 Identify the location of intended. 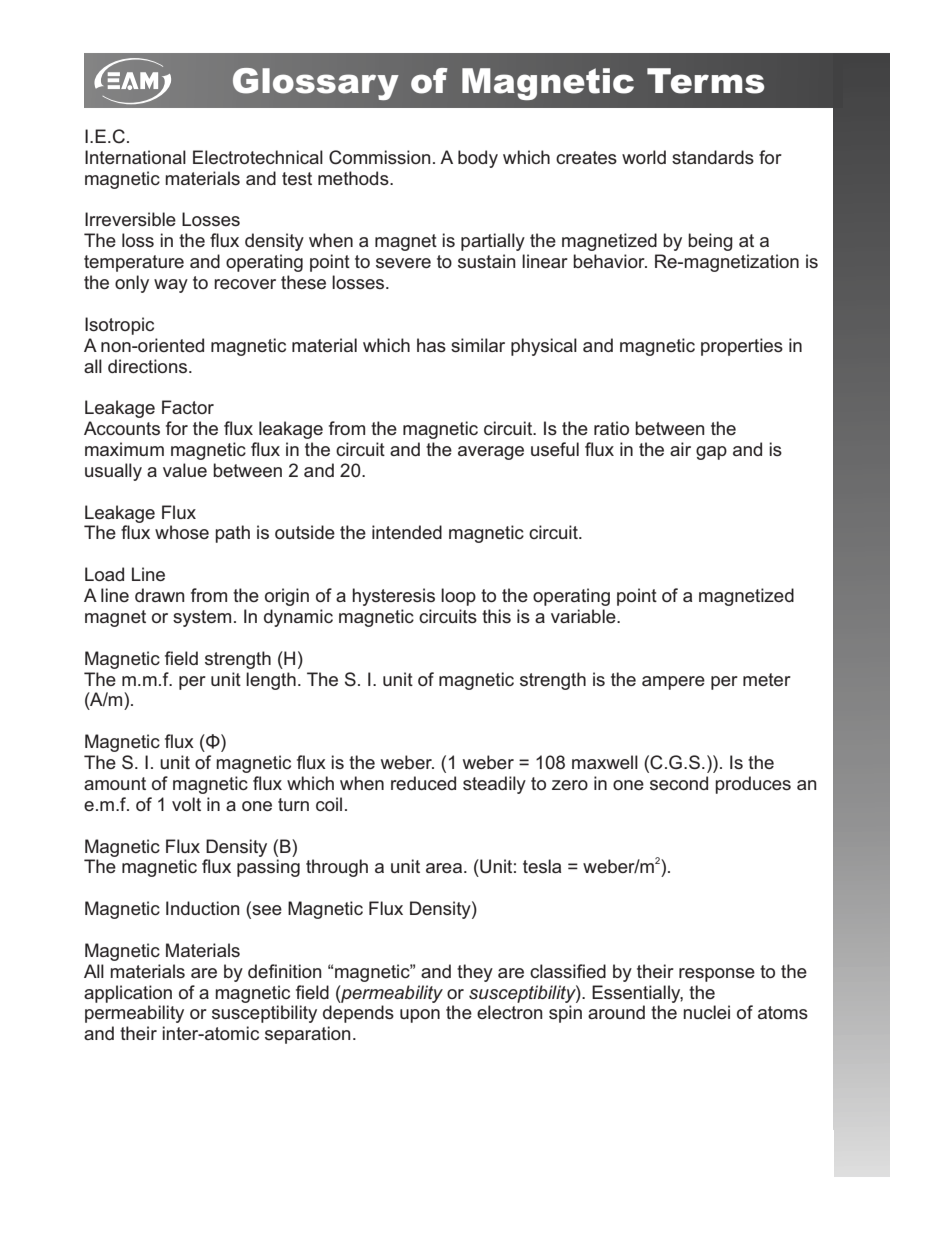
(407, 532).
